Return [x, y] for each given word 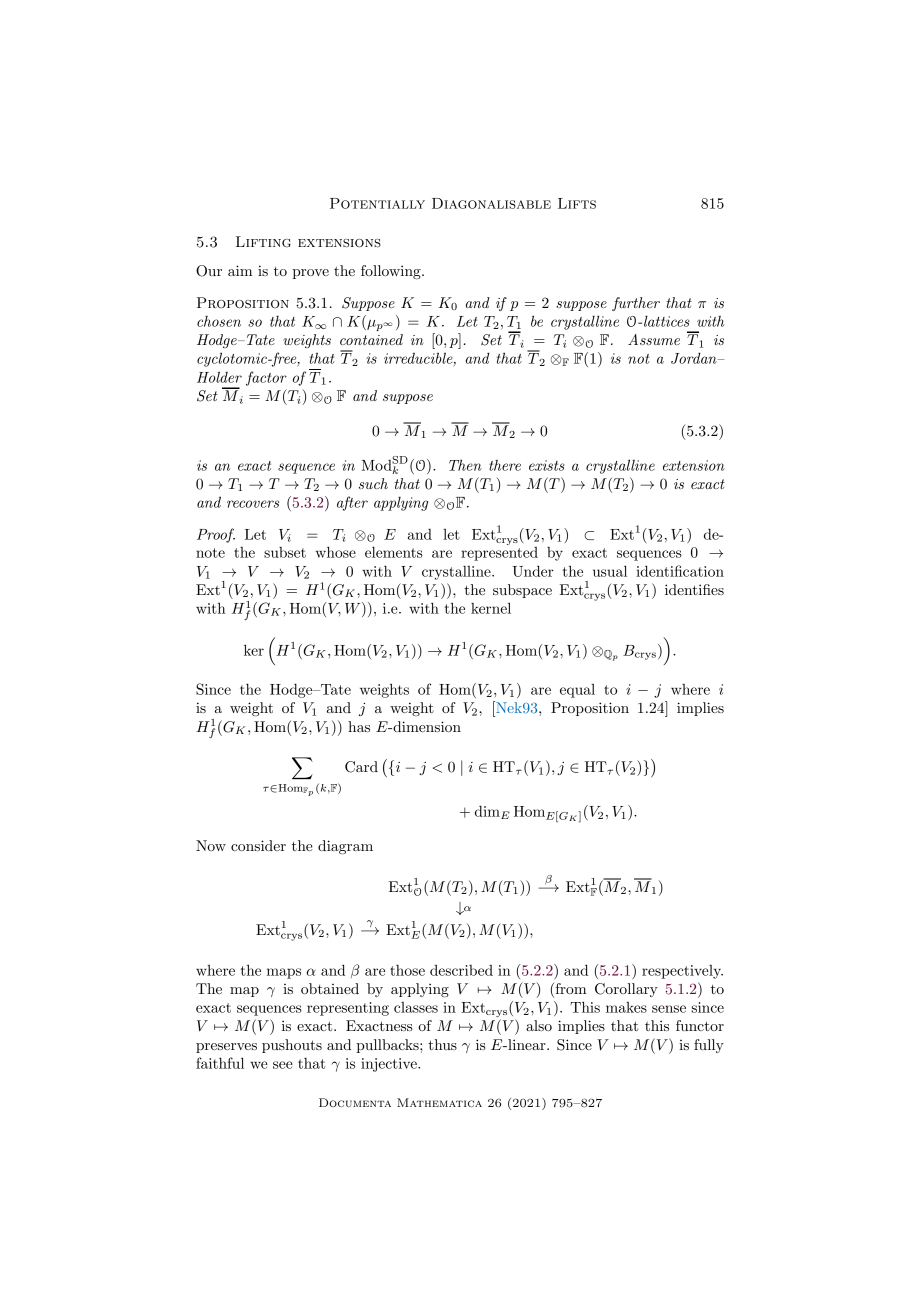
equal [577, 691]
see [283, 1065]
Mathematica [439, 1102]
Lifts [577, 203]
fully [709, 1046]
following [392, 272]
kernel [491, 608]
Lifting [263, 242]
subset [285, 552]
